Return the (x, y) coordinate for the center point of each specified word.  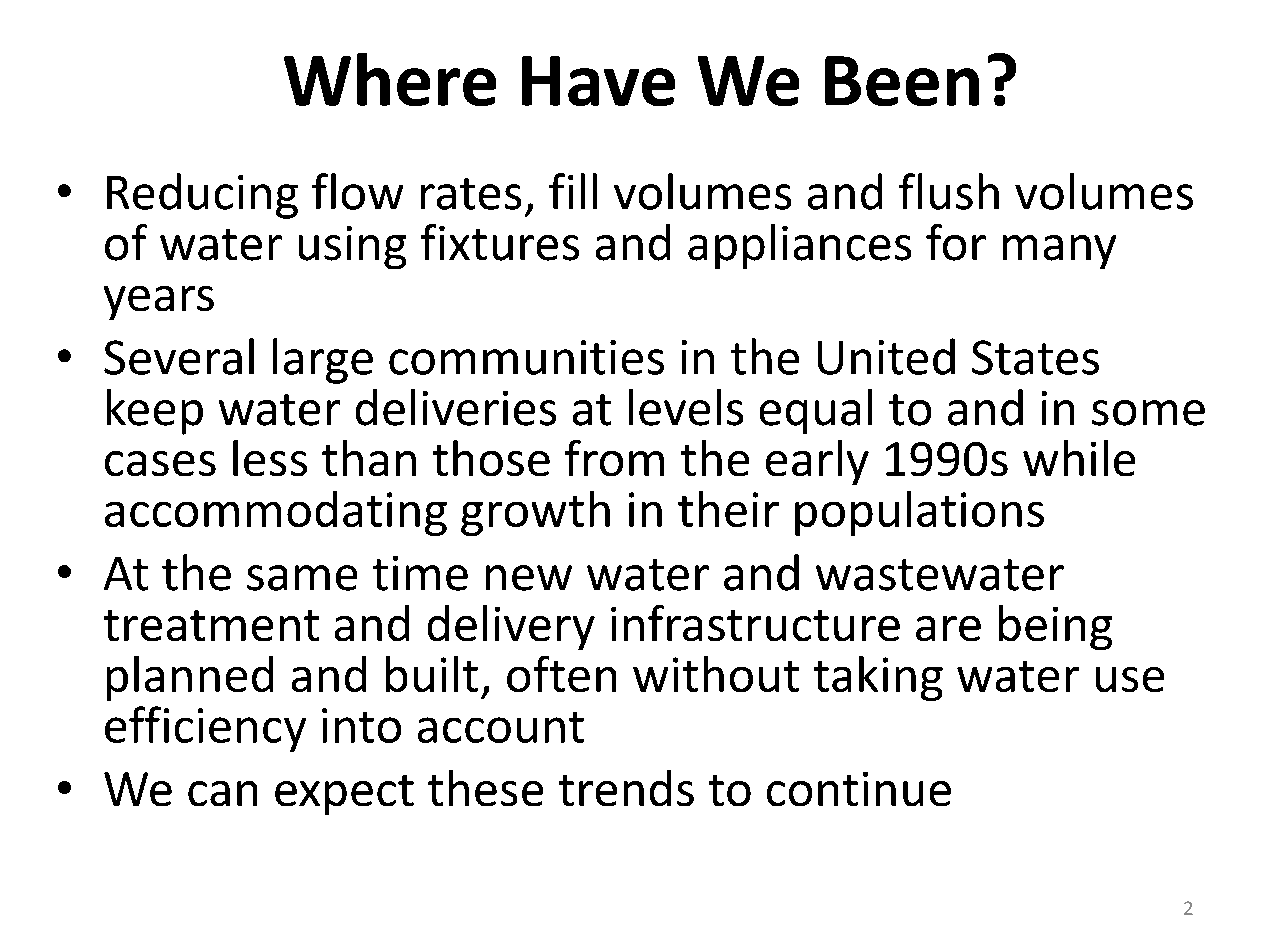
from (614, 458)
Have (598, 81)
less (270, 458)
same (302, 578)
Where (390, 79)
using (352, 247)
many (1059, 252)
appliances (799, 246)
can (222, 793)
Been (902, 81)
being (1055, 627)
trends (626, 788)
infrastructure (755, 623)
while (1079, 458)
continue (859, 789)
